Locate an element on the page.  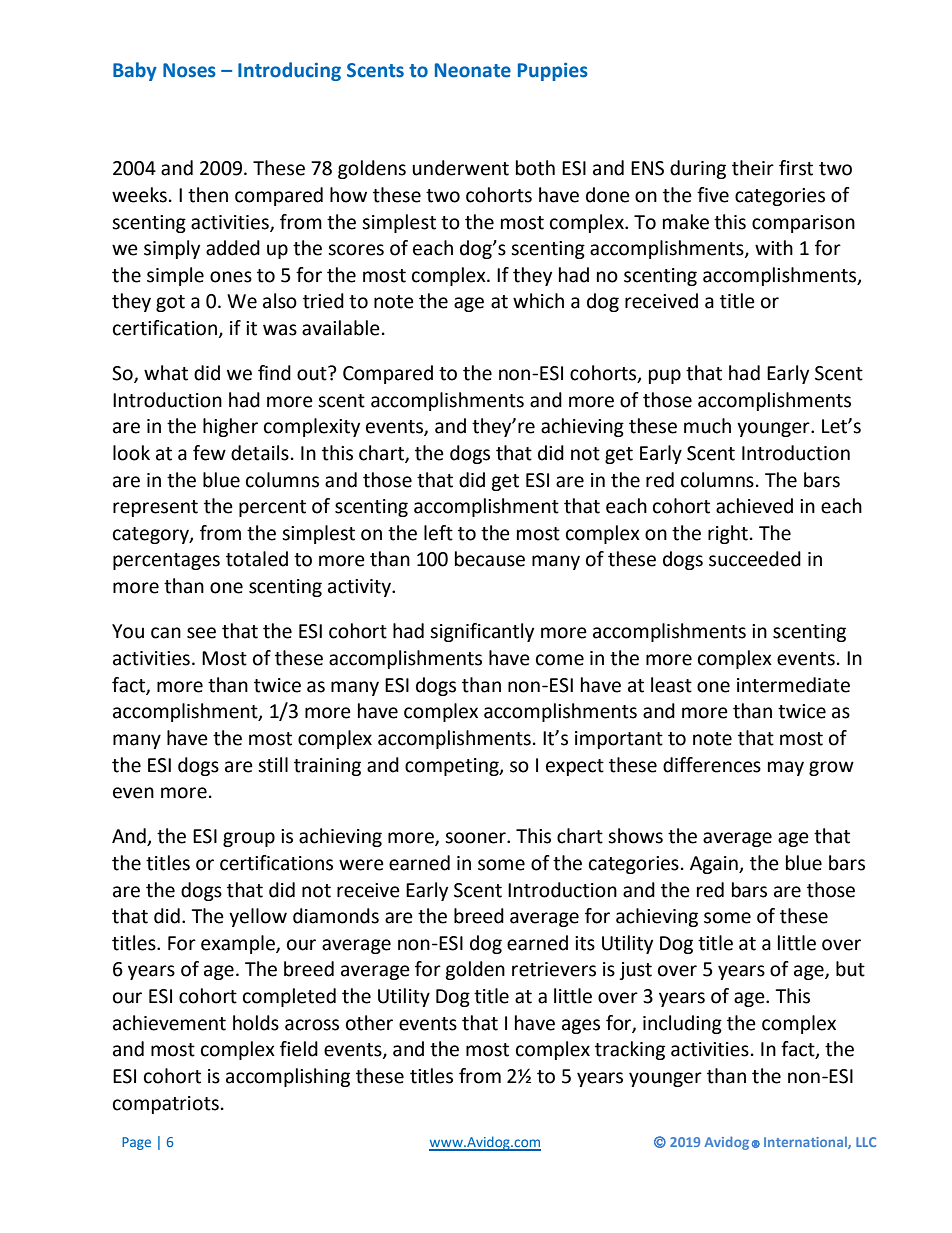
first is located at coordinates (796, 168).
